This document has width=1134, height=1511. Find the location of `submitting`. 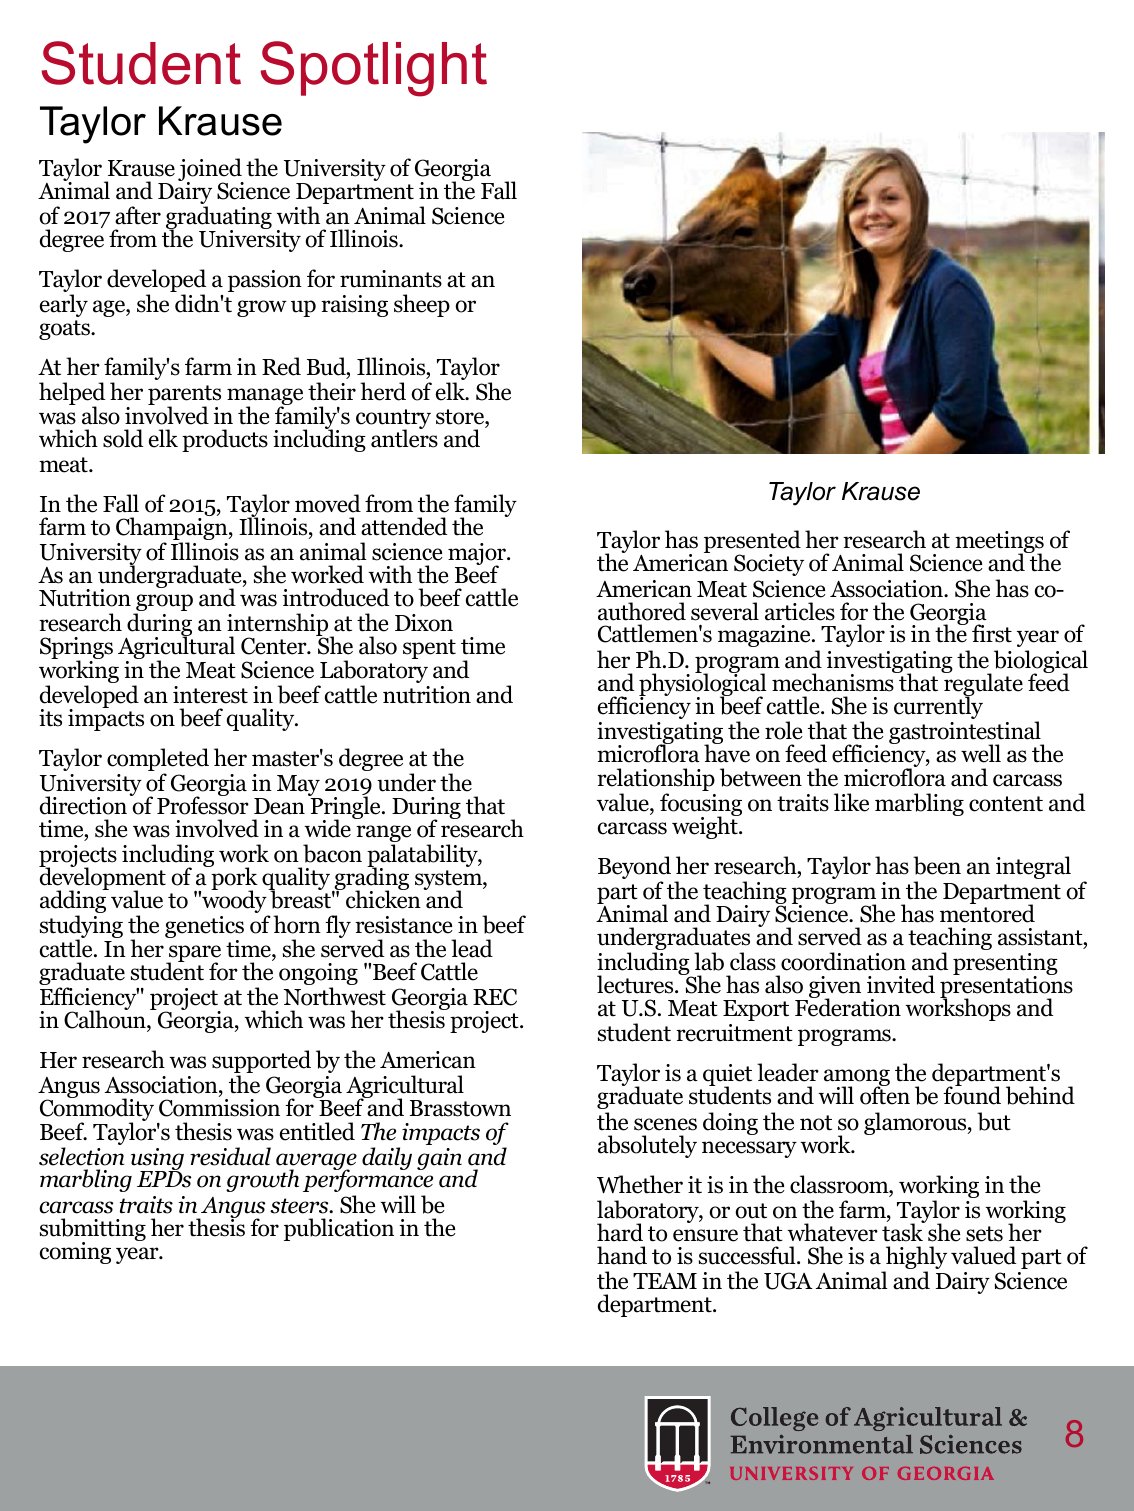

submitting is located at coordinates (93, 1231).
